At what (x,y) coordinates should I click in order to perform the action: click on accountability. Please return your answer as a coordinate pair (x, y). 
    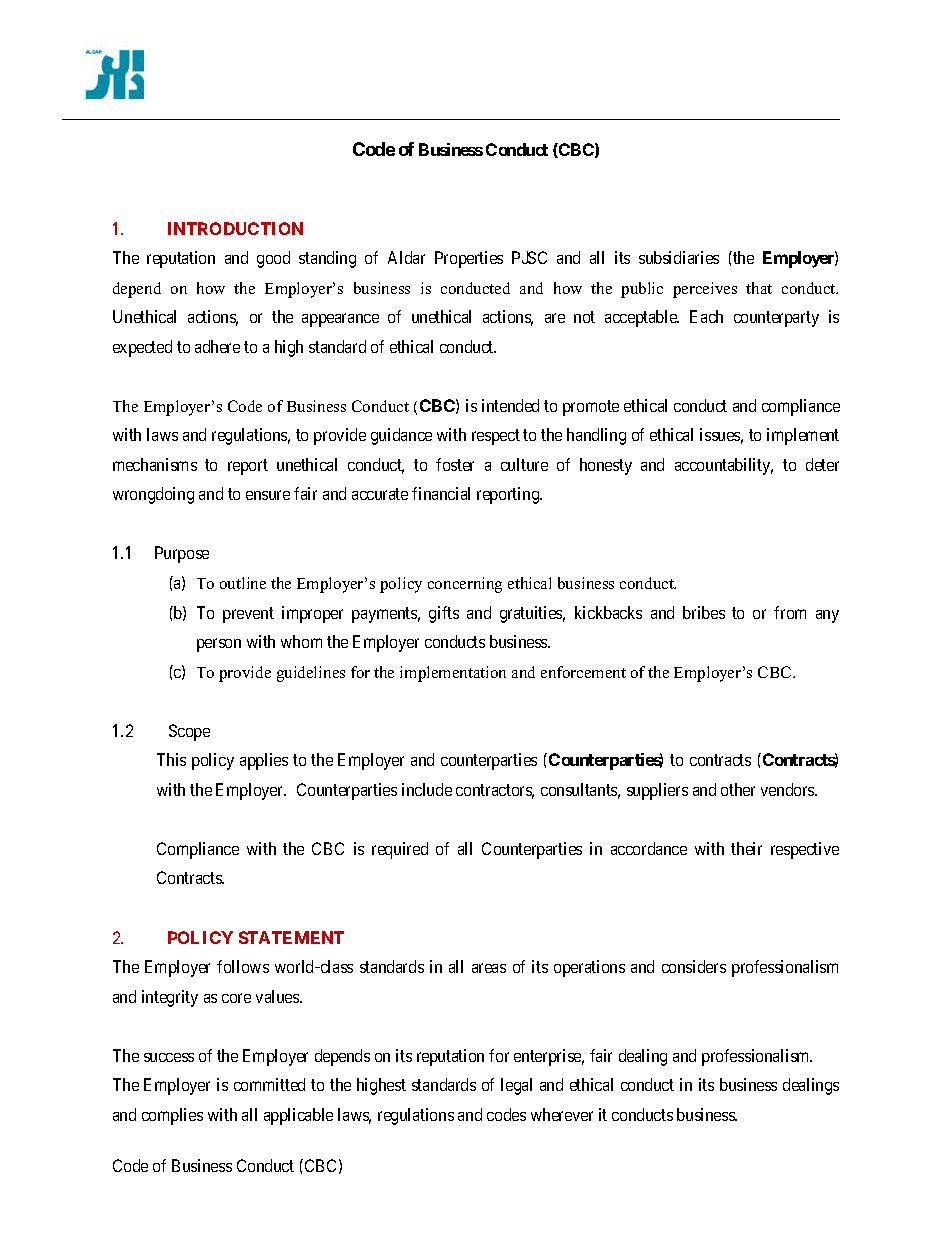
    Looking at the image, I should click on (724, 466).
